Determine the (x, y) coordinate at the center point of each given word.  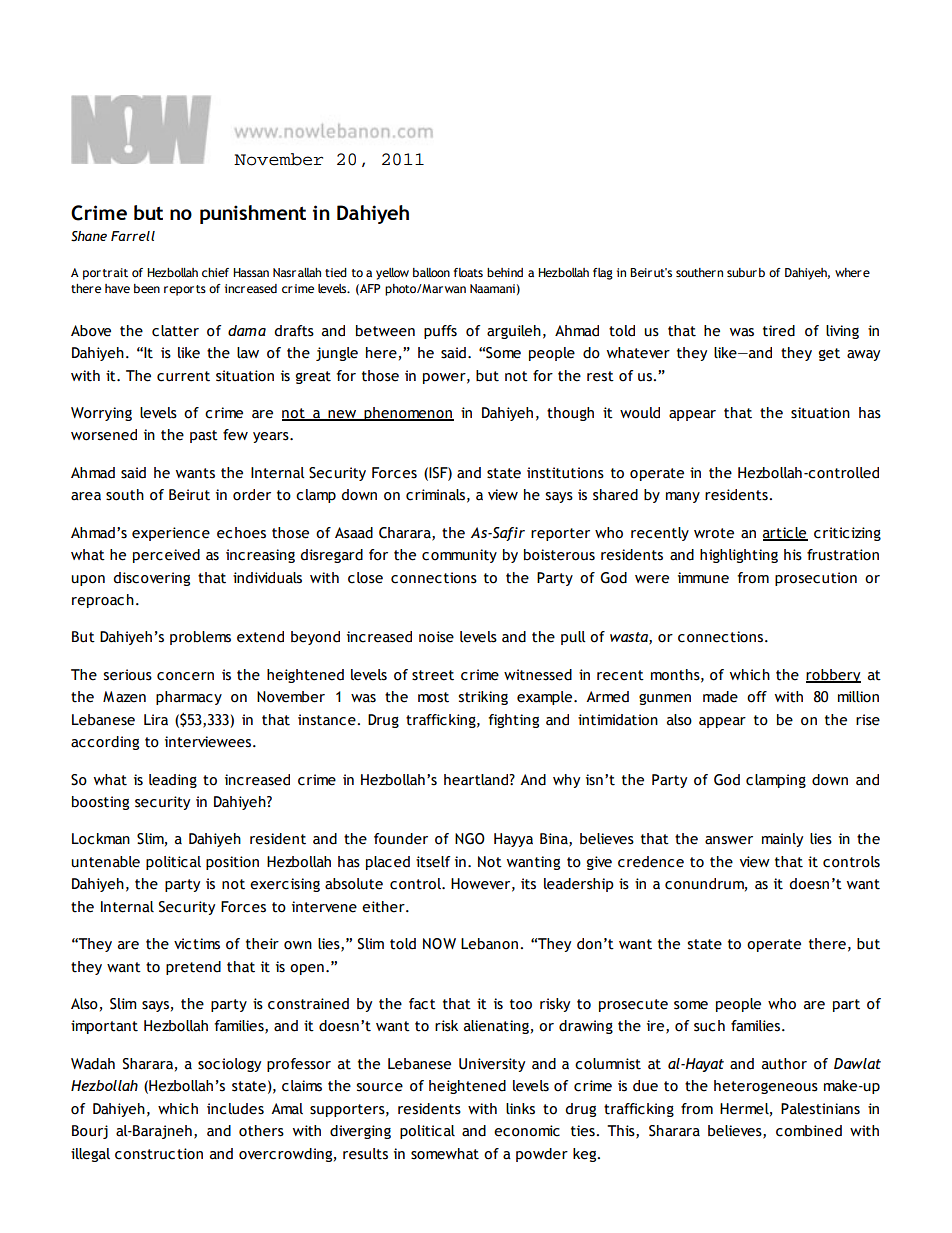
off (757, 697)
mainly (782, 840)
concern (185, 676)
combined (809, 1131)
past (204, 436)
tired (779, 331)
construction (159, 1154)
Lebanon (489, 944)
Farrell (133, 236)
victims (197, 944)
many (683, 497)
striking (483, 698)
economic (527, 1131)
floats (468, 272)
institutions (565, 473)
